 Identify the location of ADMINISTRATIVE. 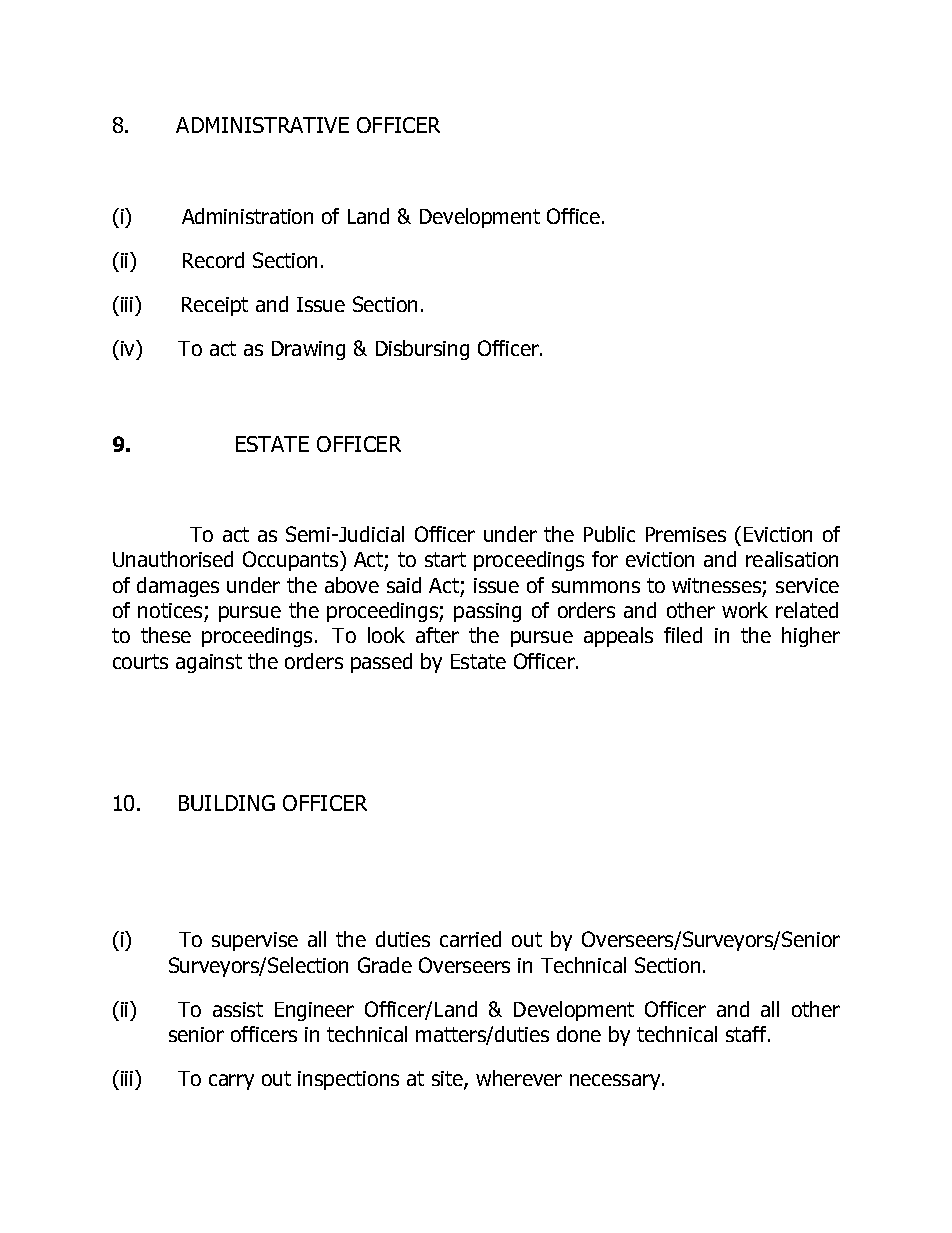
(262, 125).
